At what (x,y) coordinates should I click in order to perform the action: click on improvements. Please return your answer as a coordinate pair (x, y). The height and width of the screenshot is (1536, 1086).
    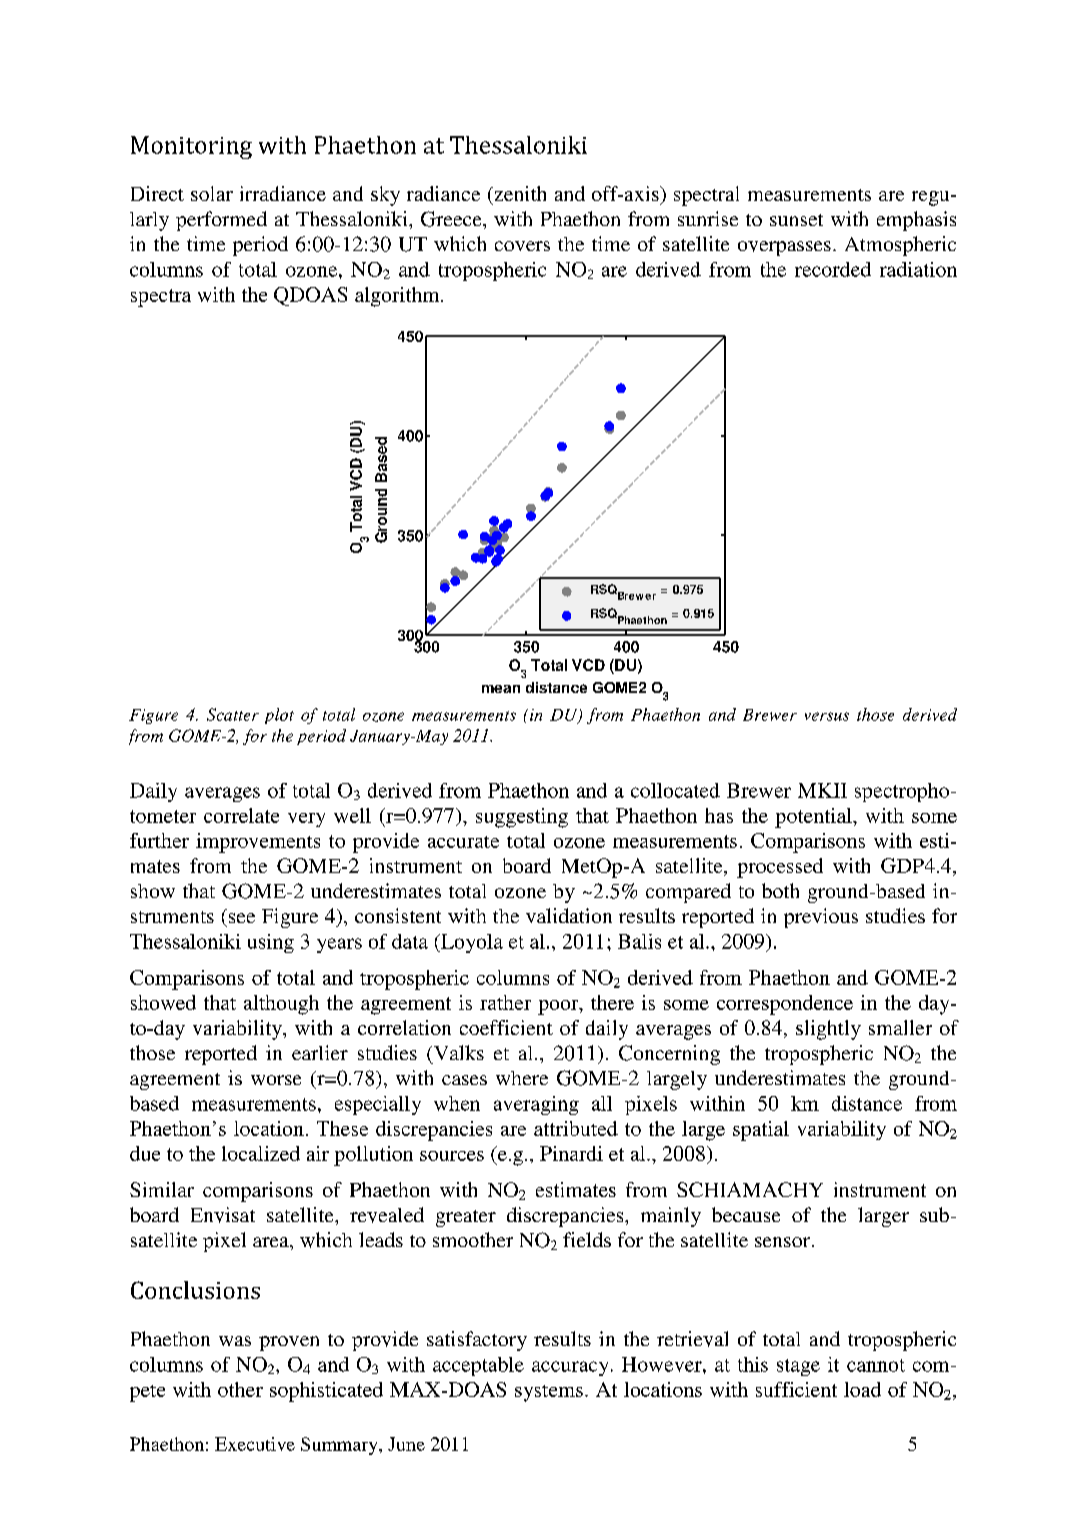
    Looking at the image, I should click on (258, 843).
